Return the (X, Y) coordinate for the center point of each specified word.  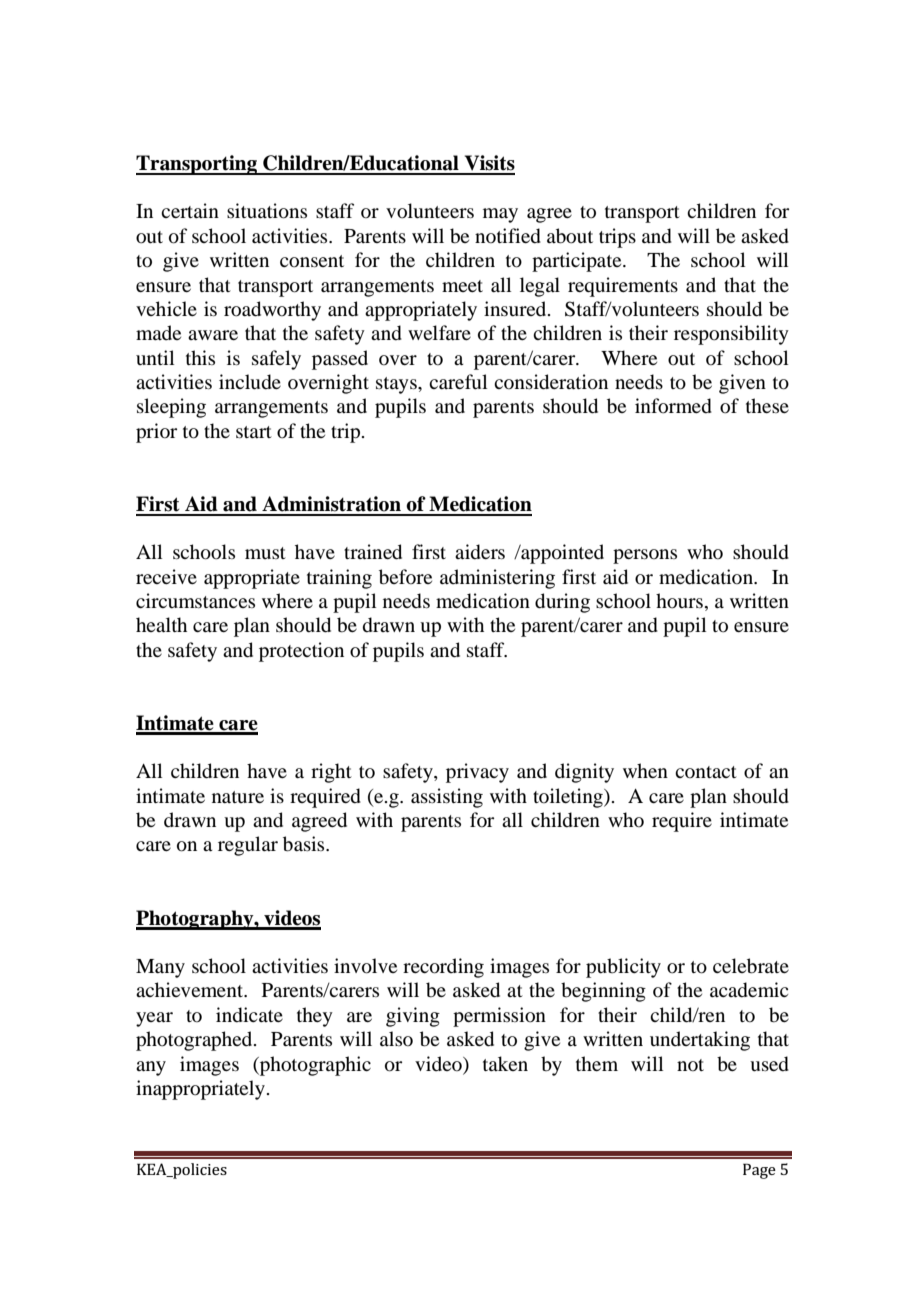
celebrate (751, 966)
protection (301, 652)
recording (443, 968)
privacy (477, 773)
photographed (195, 1041)
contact (706, 772)
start (254, 432)
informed (673, 406)
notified (508, 236)
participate (578, 262)
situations (267, 211)
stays (397, 385)
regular (248, 846)
